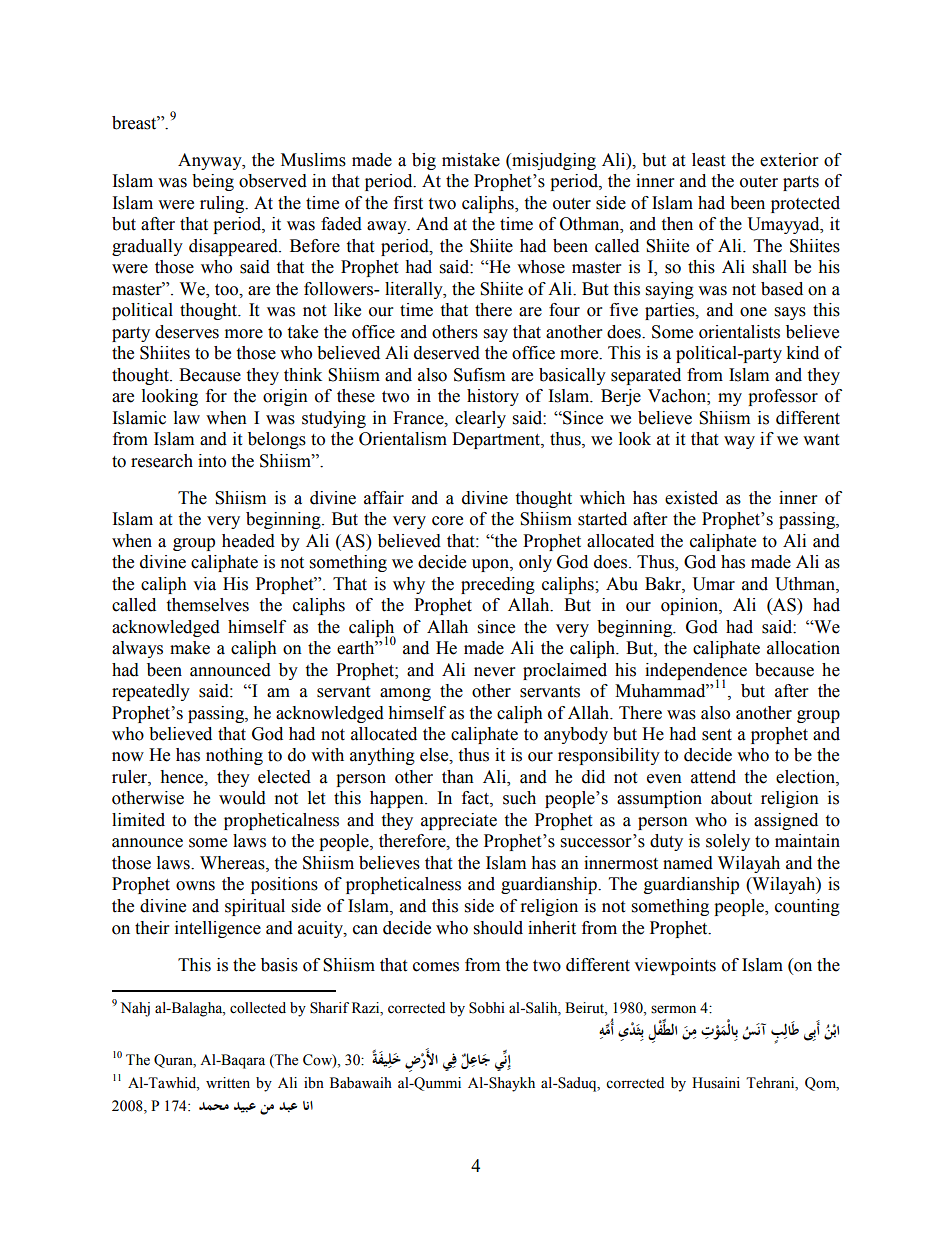 The width and height of the screenshot is (952, 1233). I want to click on existed, so click(691, 498).
